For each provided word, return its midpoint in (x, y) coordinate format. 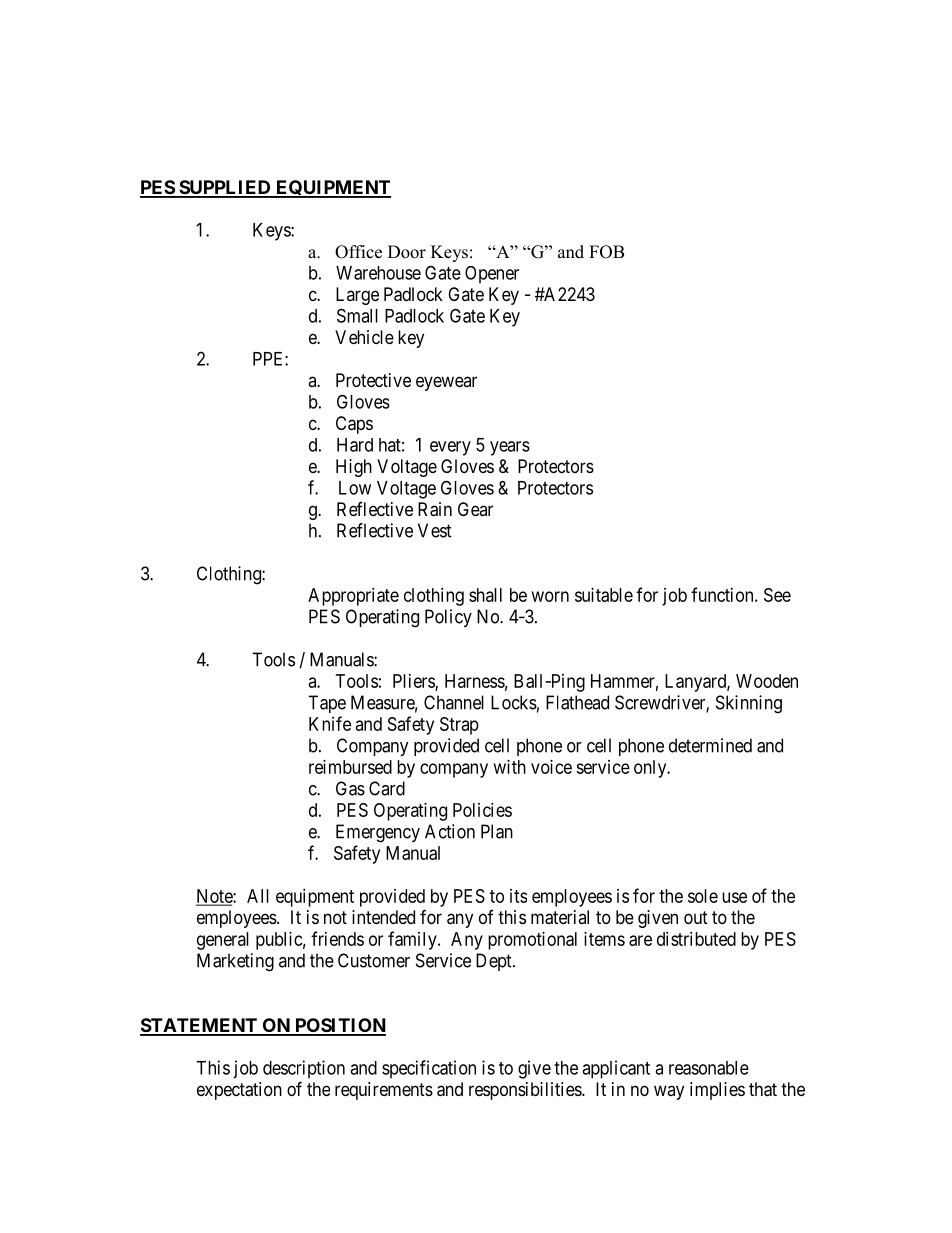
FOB (606, 252)
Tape (327, 704)
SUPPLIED (225, 188)
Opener (492, 275)
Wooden (767, 681)
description (304, 1069)
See (777, 595)
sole (703, 896)
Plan (497, 831)
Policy (448, 618)
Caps (354, 425)
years (510, 448)
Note (215, 897)
